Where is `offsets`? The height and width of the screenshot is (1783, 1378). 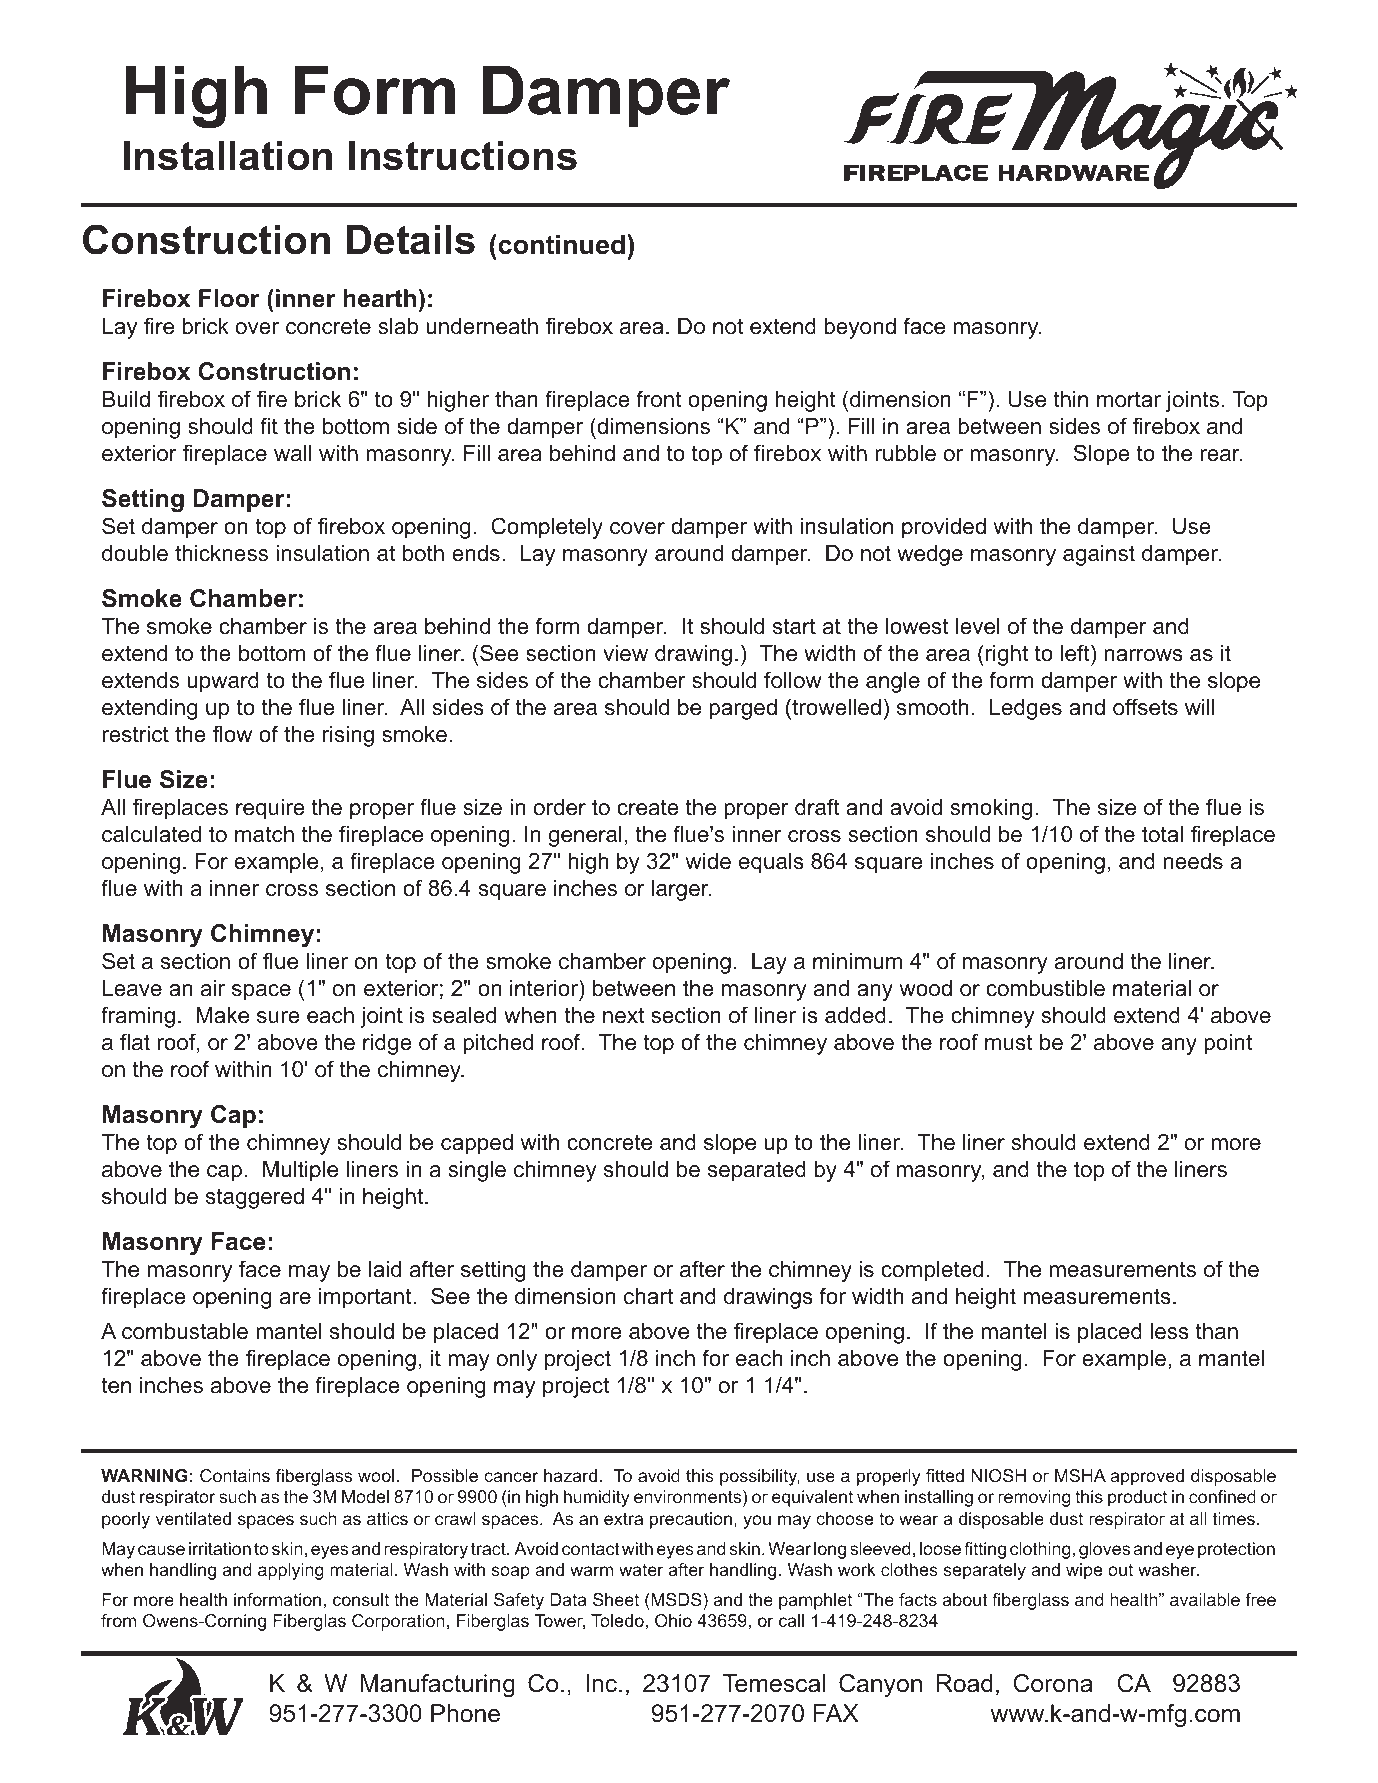
offsets is located at coordinates (1145, 707).
